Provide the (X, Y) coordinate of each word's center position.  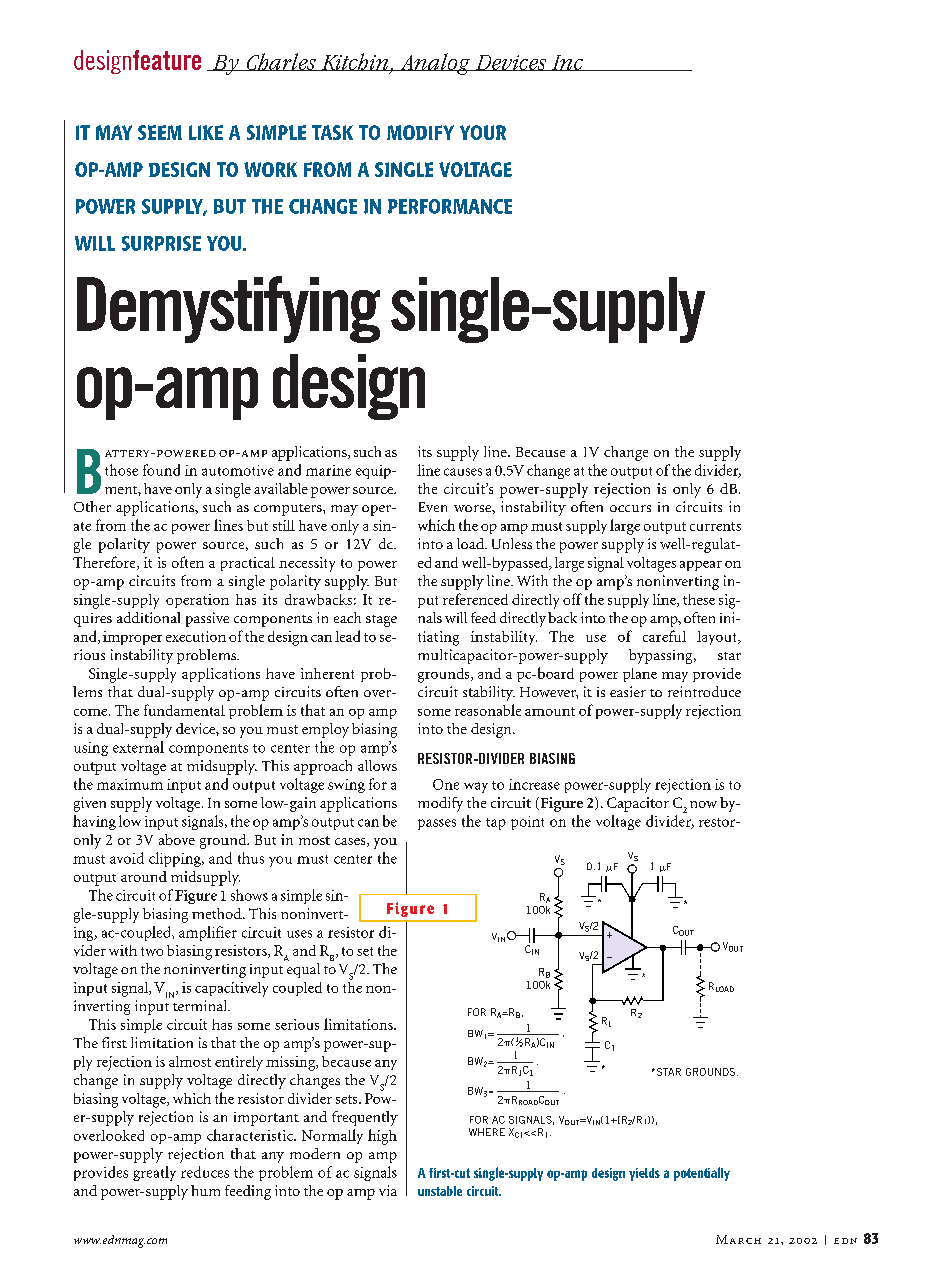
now (703, 804)
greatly (154, 1173)
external (138, 747)
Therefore (105, 563)
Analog (435, 64)
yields (644, 1174)
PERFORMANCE (450, 206)
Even (433, 507)
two (152, 951)
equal (303, 970)
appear (701, 566)
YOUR (483, 132)
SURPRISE (161, 243)
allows (377, 765)
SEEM (160, 132)
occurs (630, 508)
